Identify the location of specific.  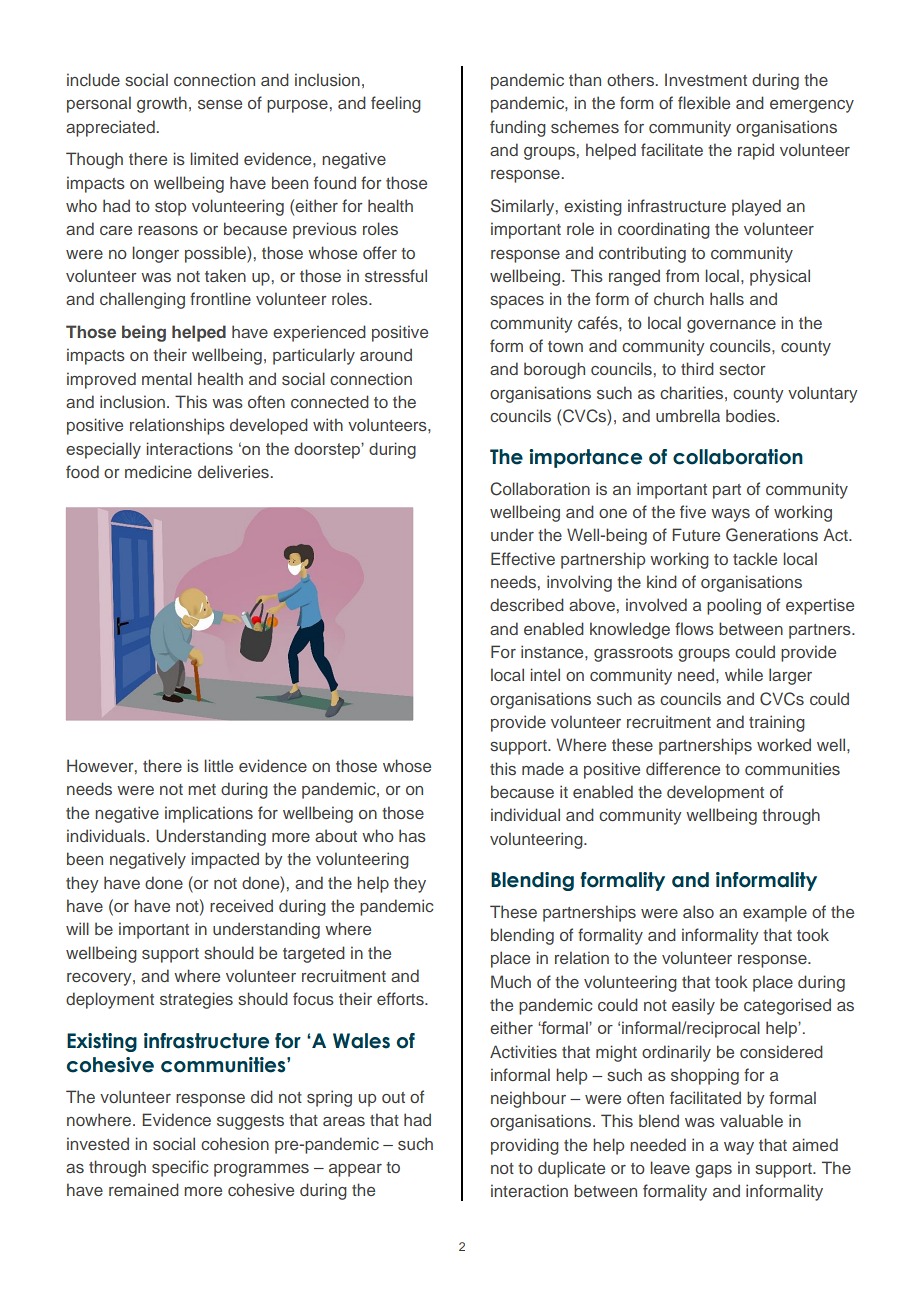
(180, 1168).
